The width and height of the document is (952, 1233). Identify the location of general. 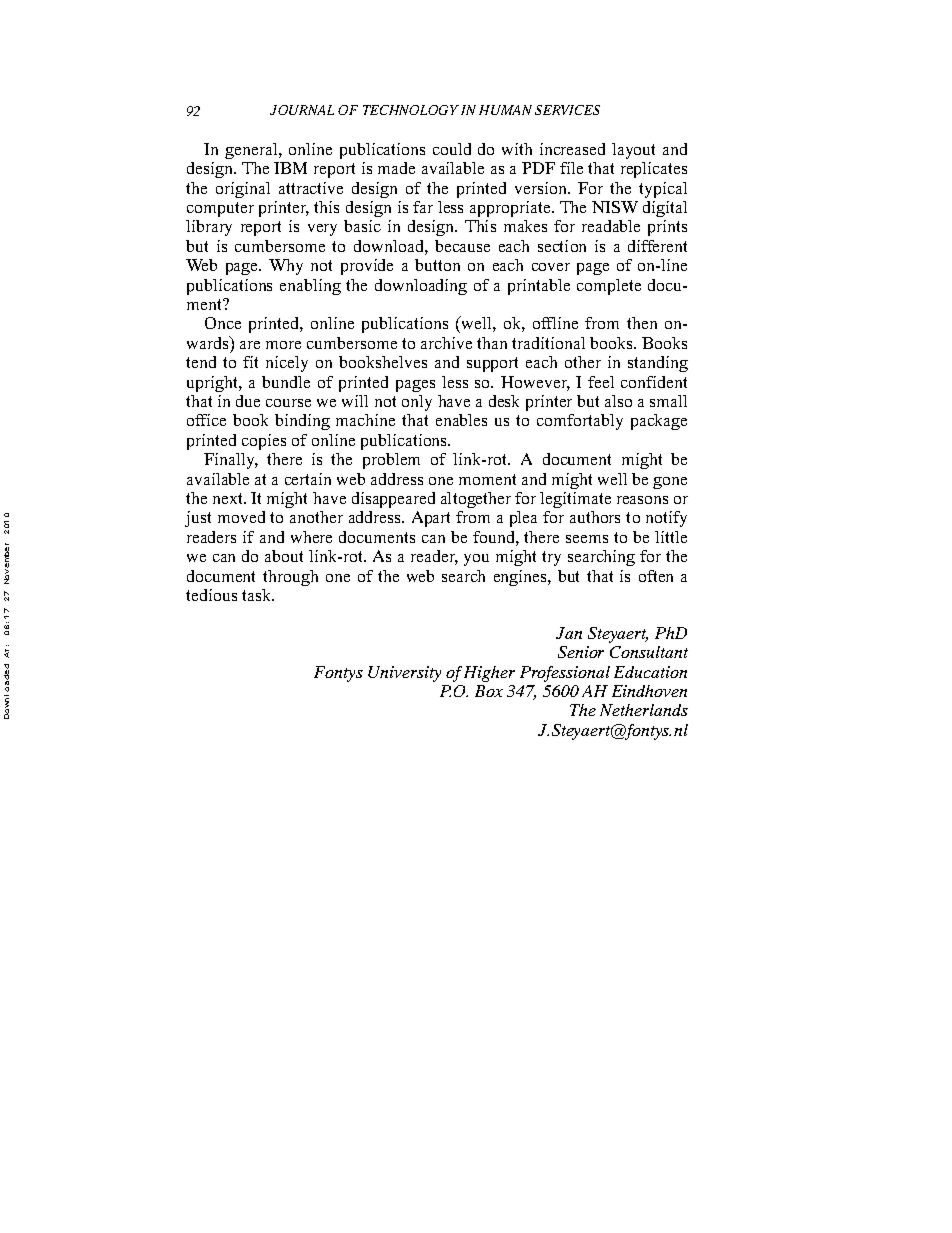
(252, 151).
